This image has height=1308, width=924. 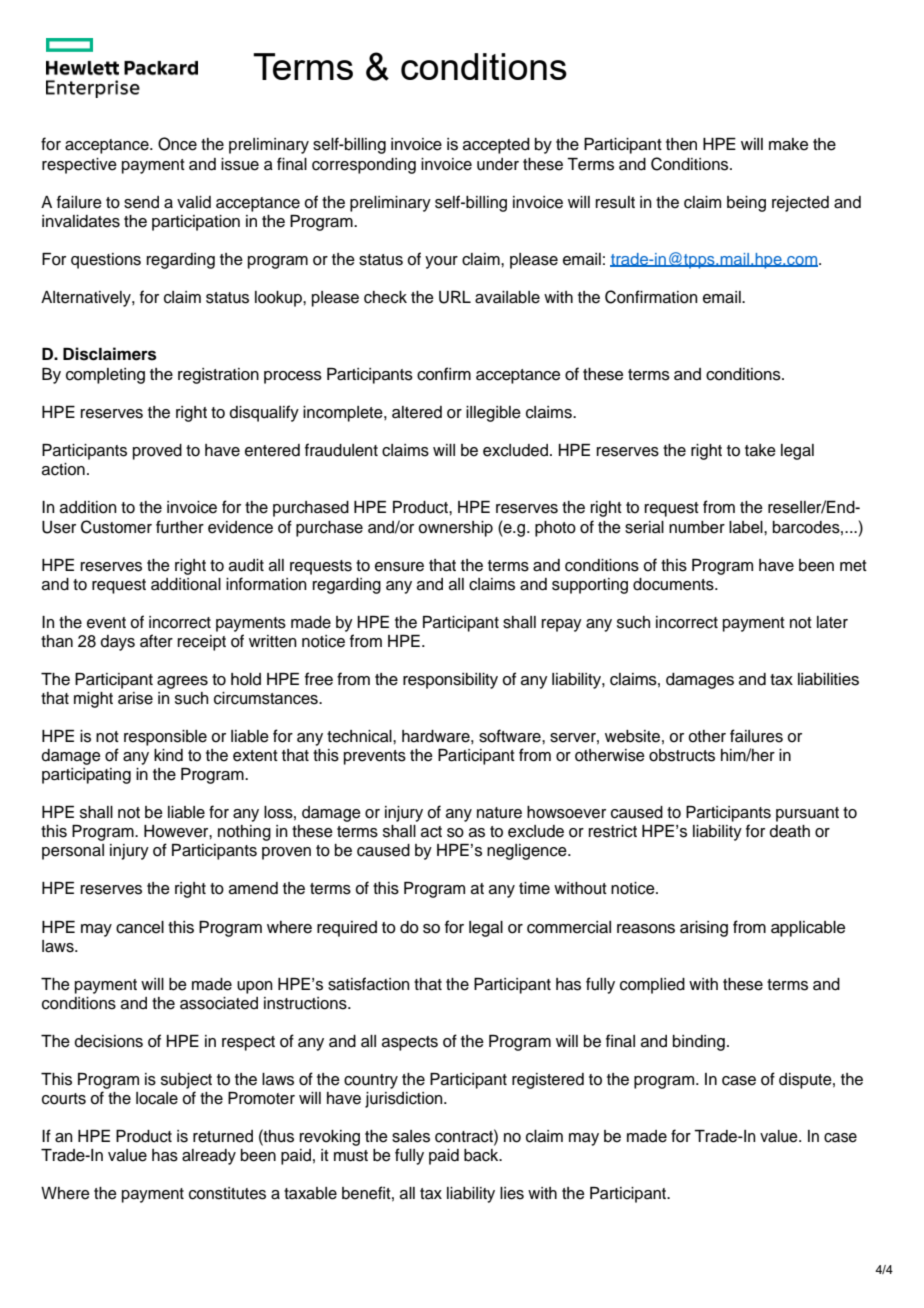 What do you see at coordinates (180, 527) in the image?
I see `further` at bounding box center [180, 527].
